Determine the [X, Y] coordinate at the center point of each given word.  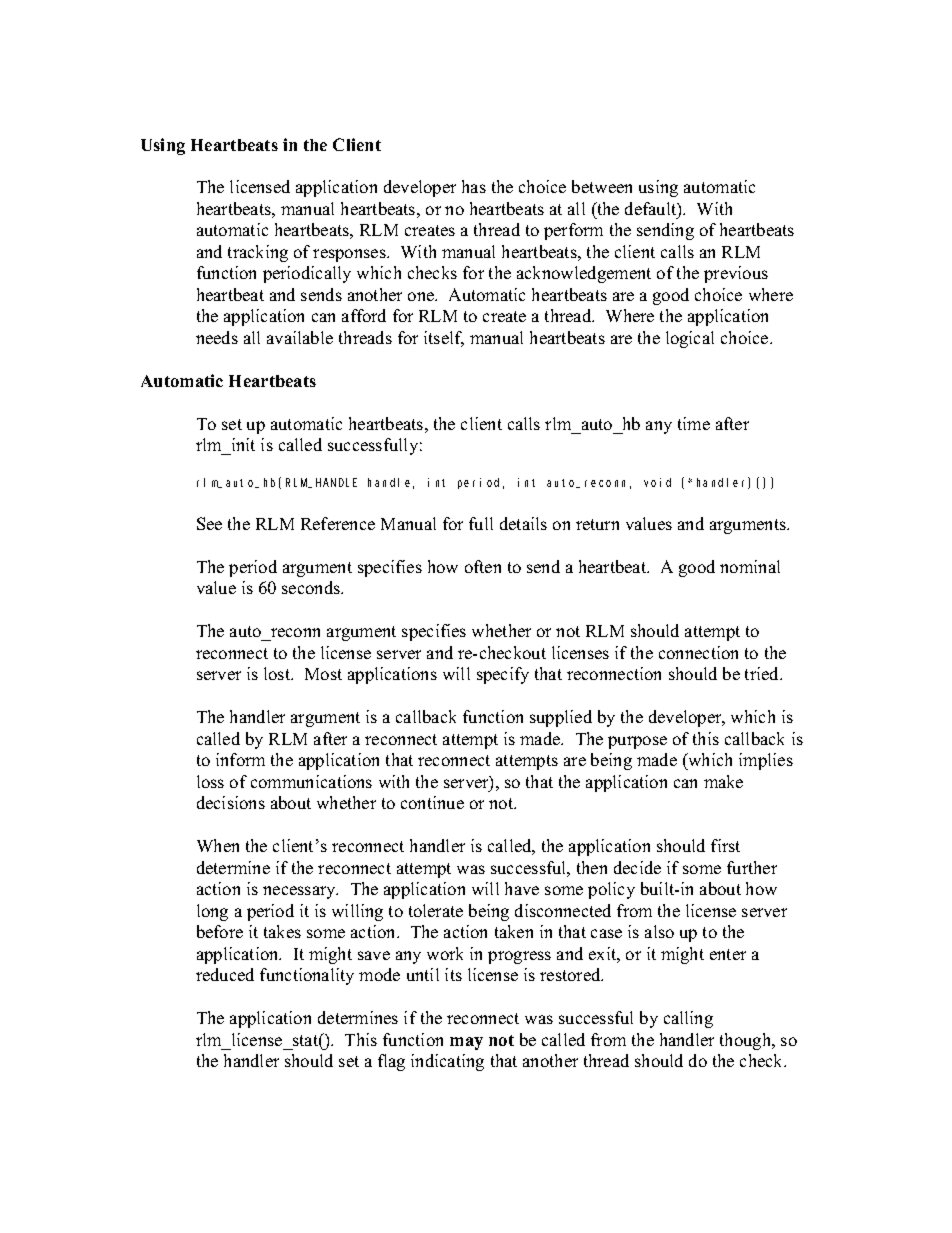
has [474, 186]
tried [763, 673]
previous [736, 274]
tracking [258, 253]
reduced [225, 974]
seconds [312, 587]
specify [503, 675]
